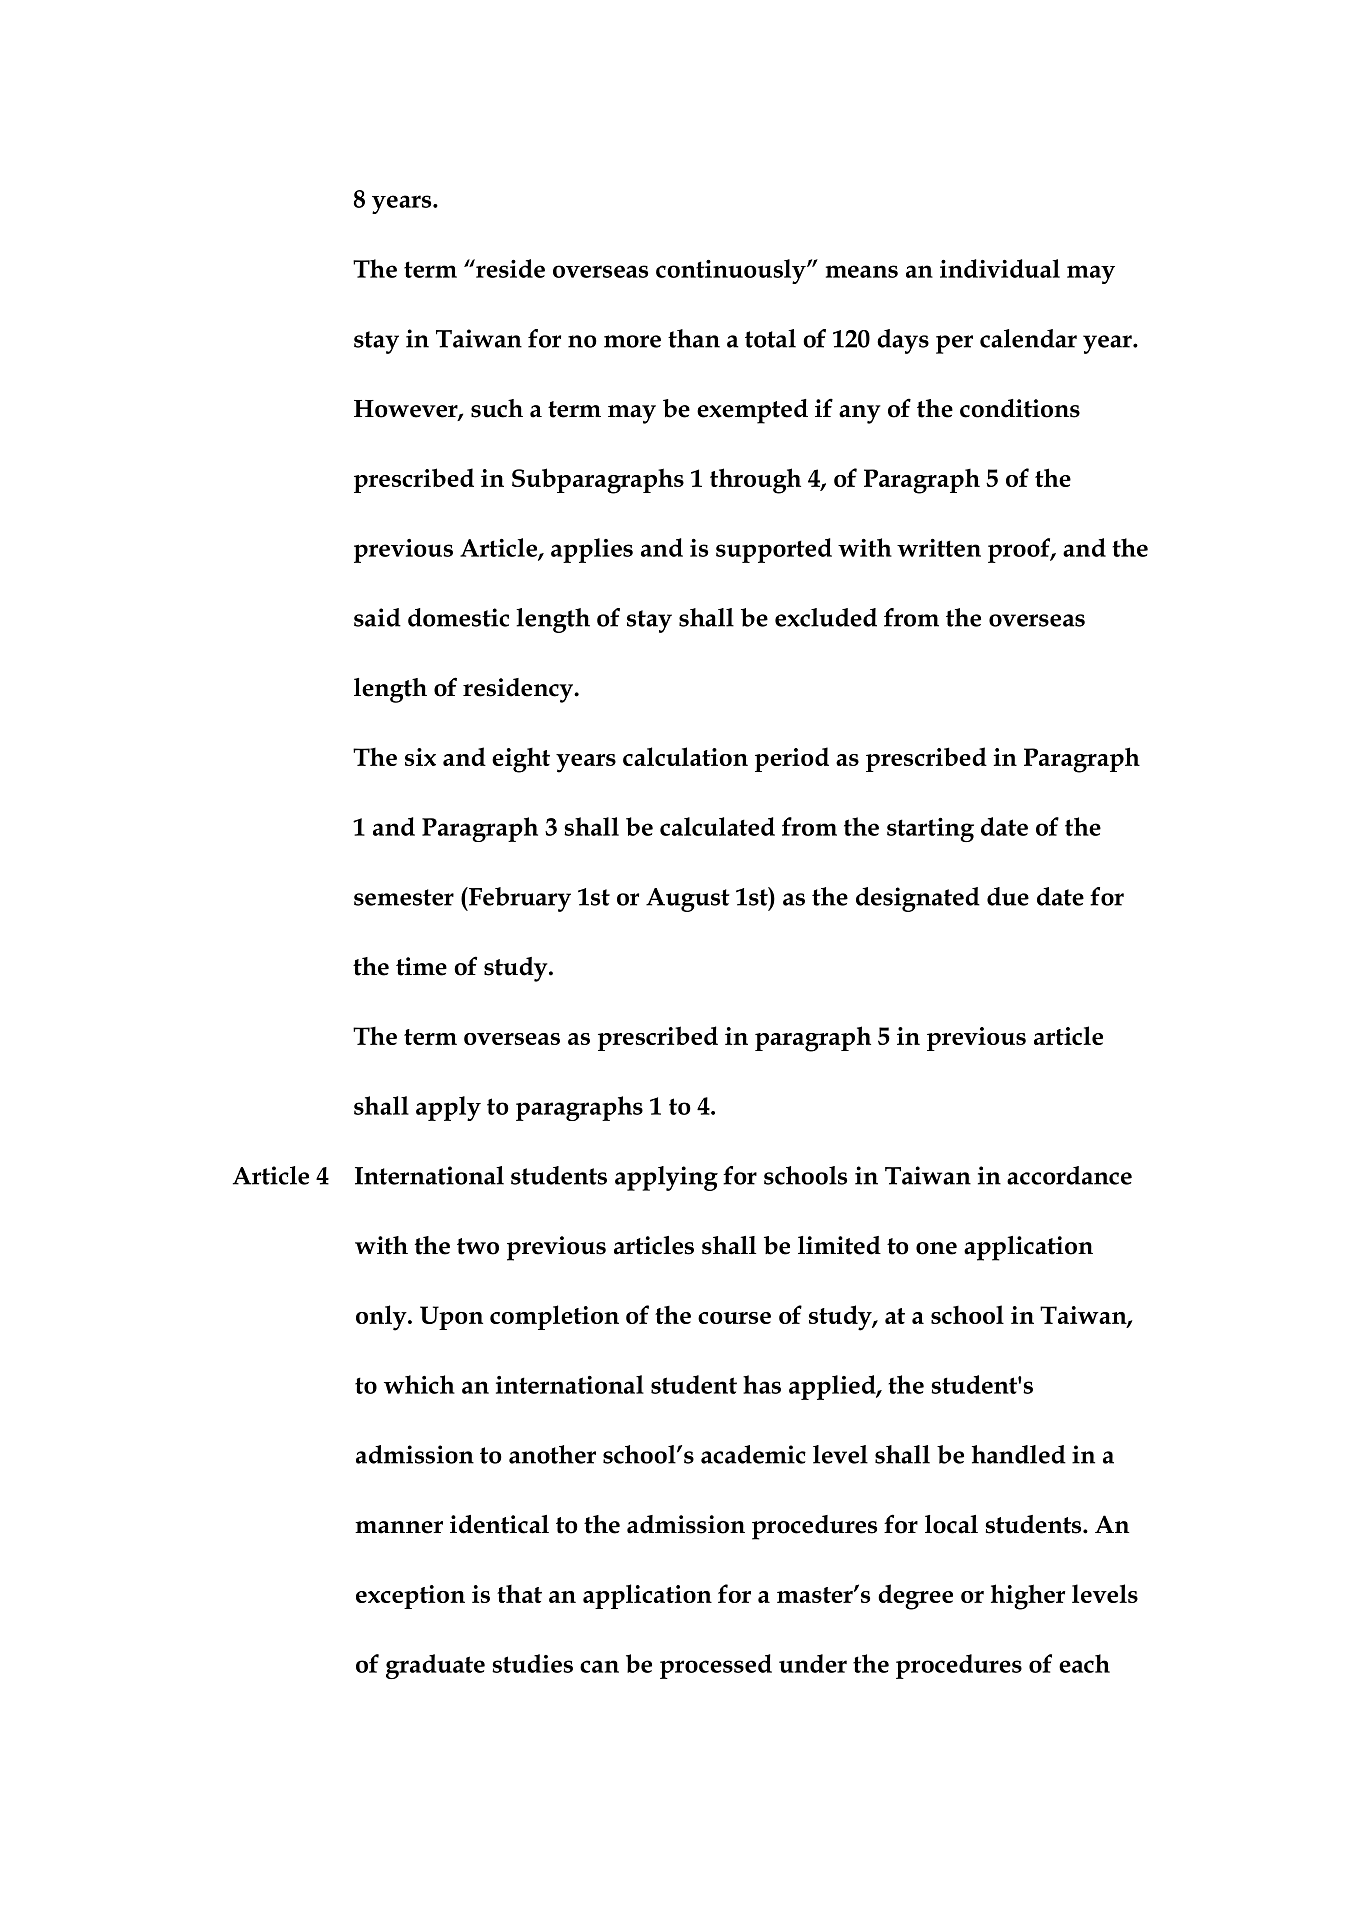 The image size is (1357, 1919). I want to click on continuously, so click(732, 271).
